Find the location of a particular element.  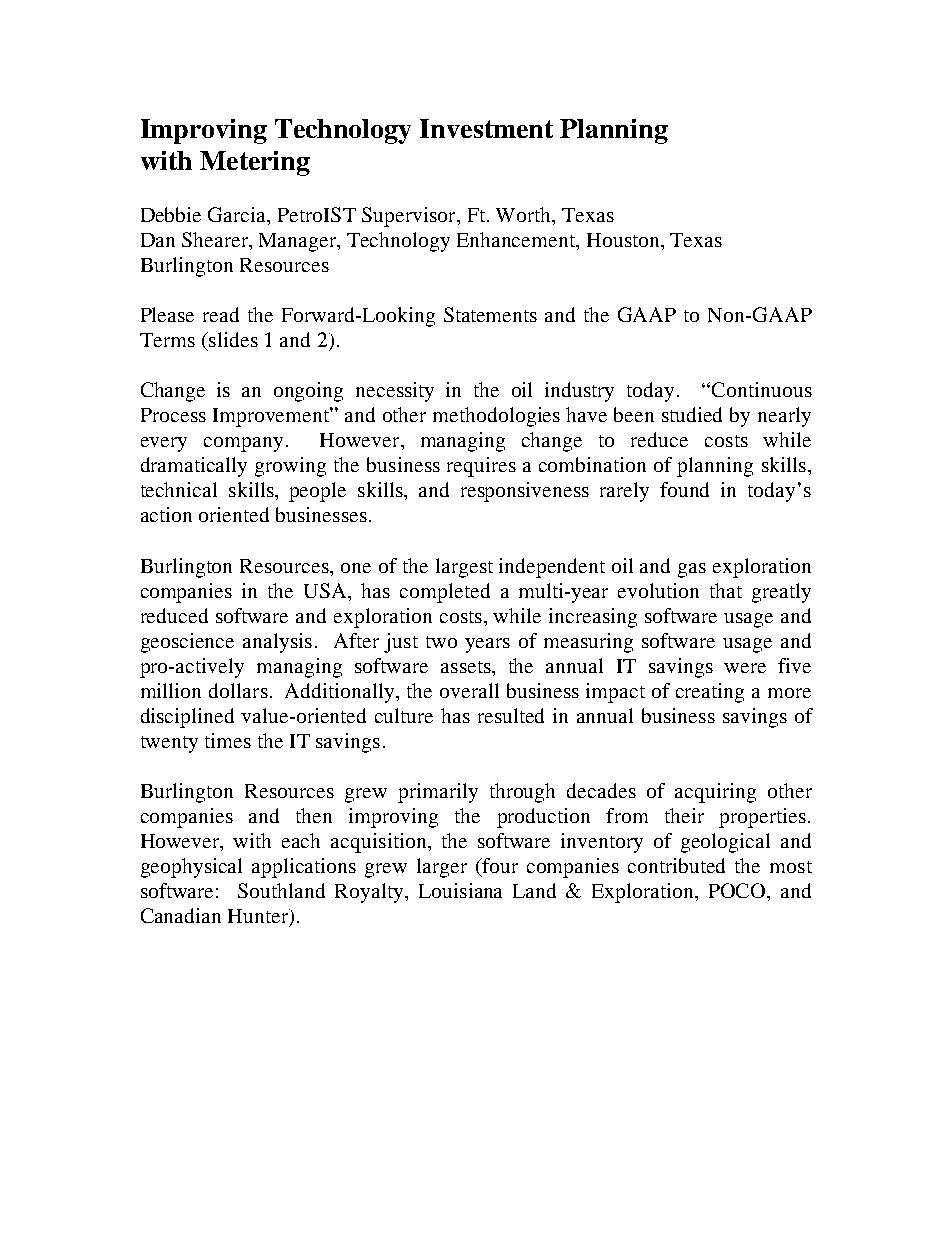

Investment is located at coordinates (486, 128).
